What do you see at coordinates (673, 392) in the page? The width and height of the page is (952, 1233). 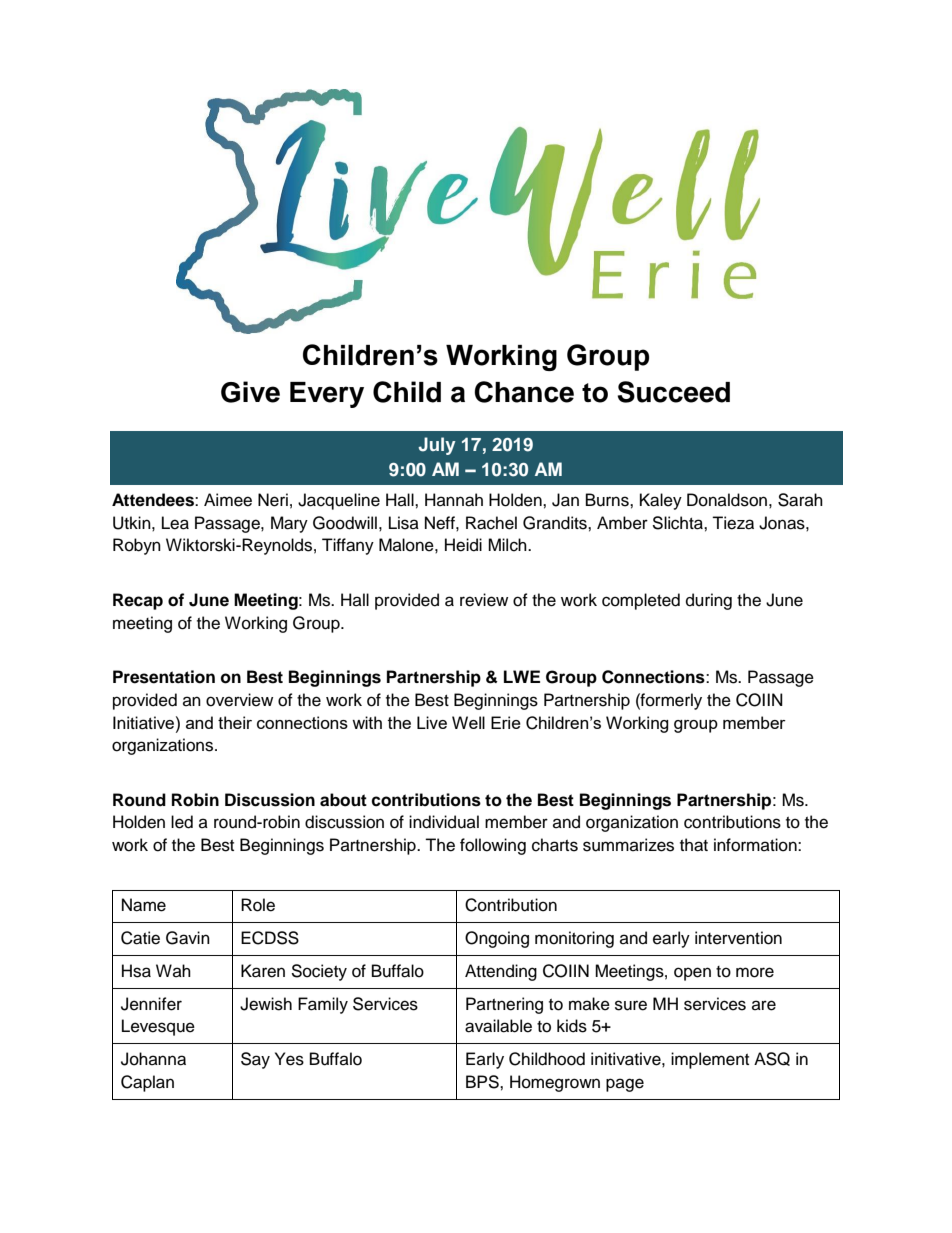 I see `Succeed` at bounding box center [673, 392].
